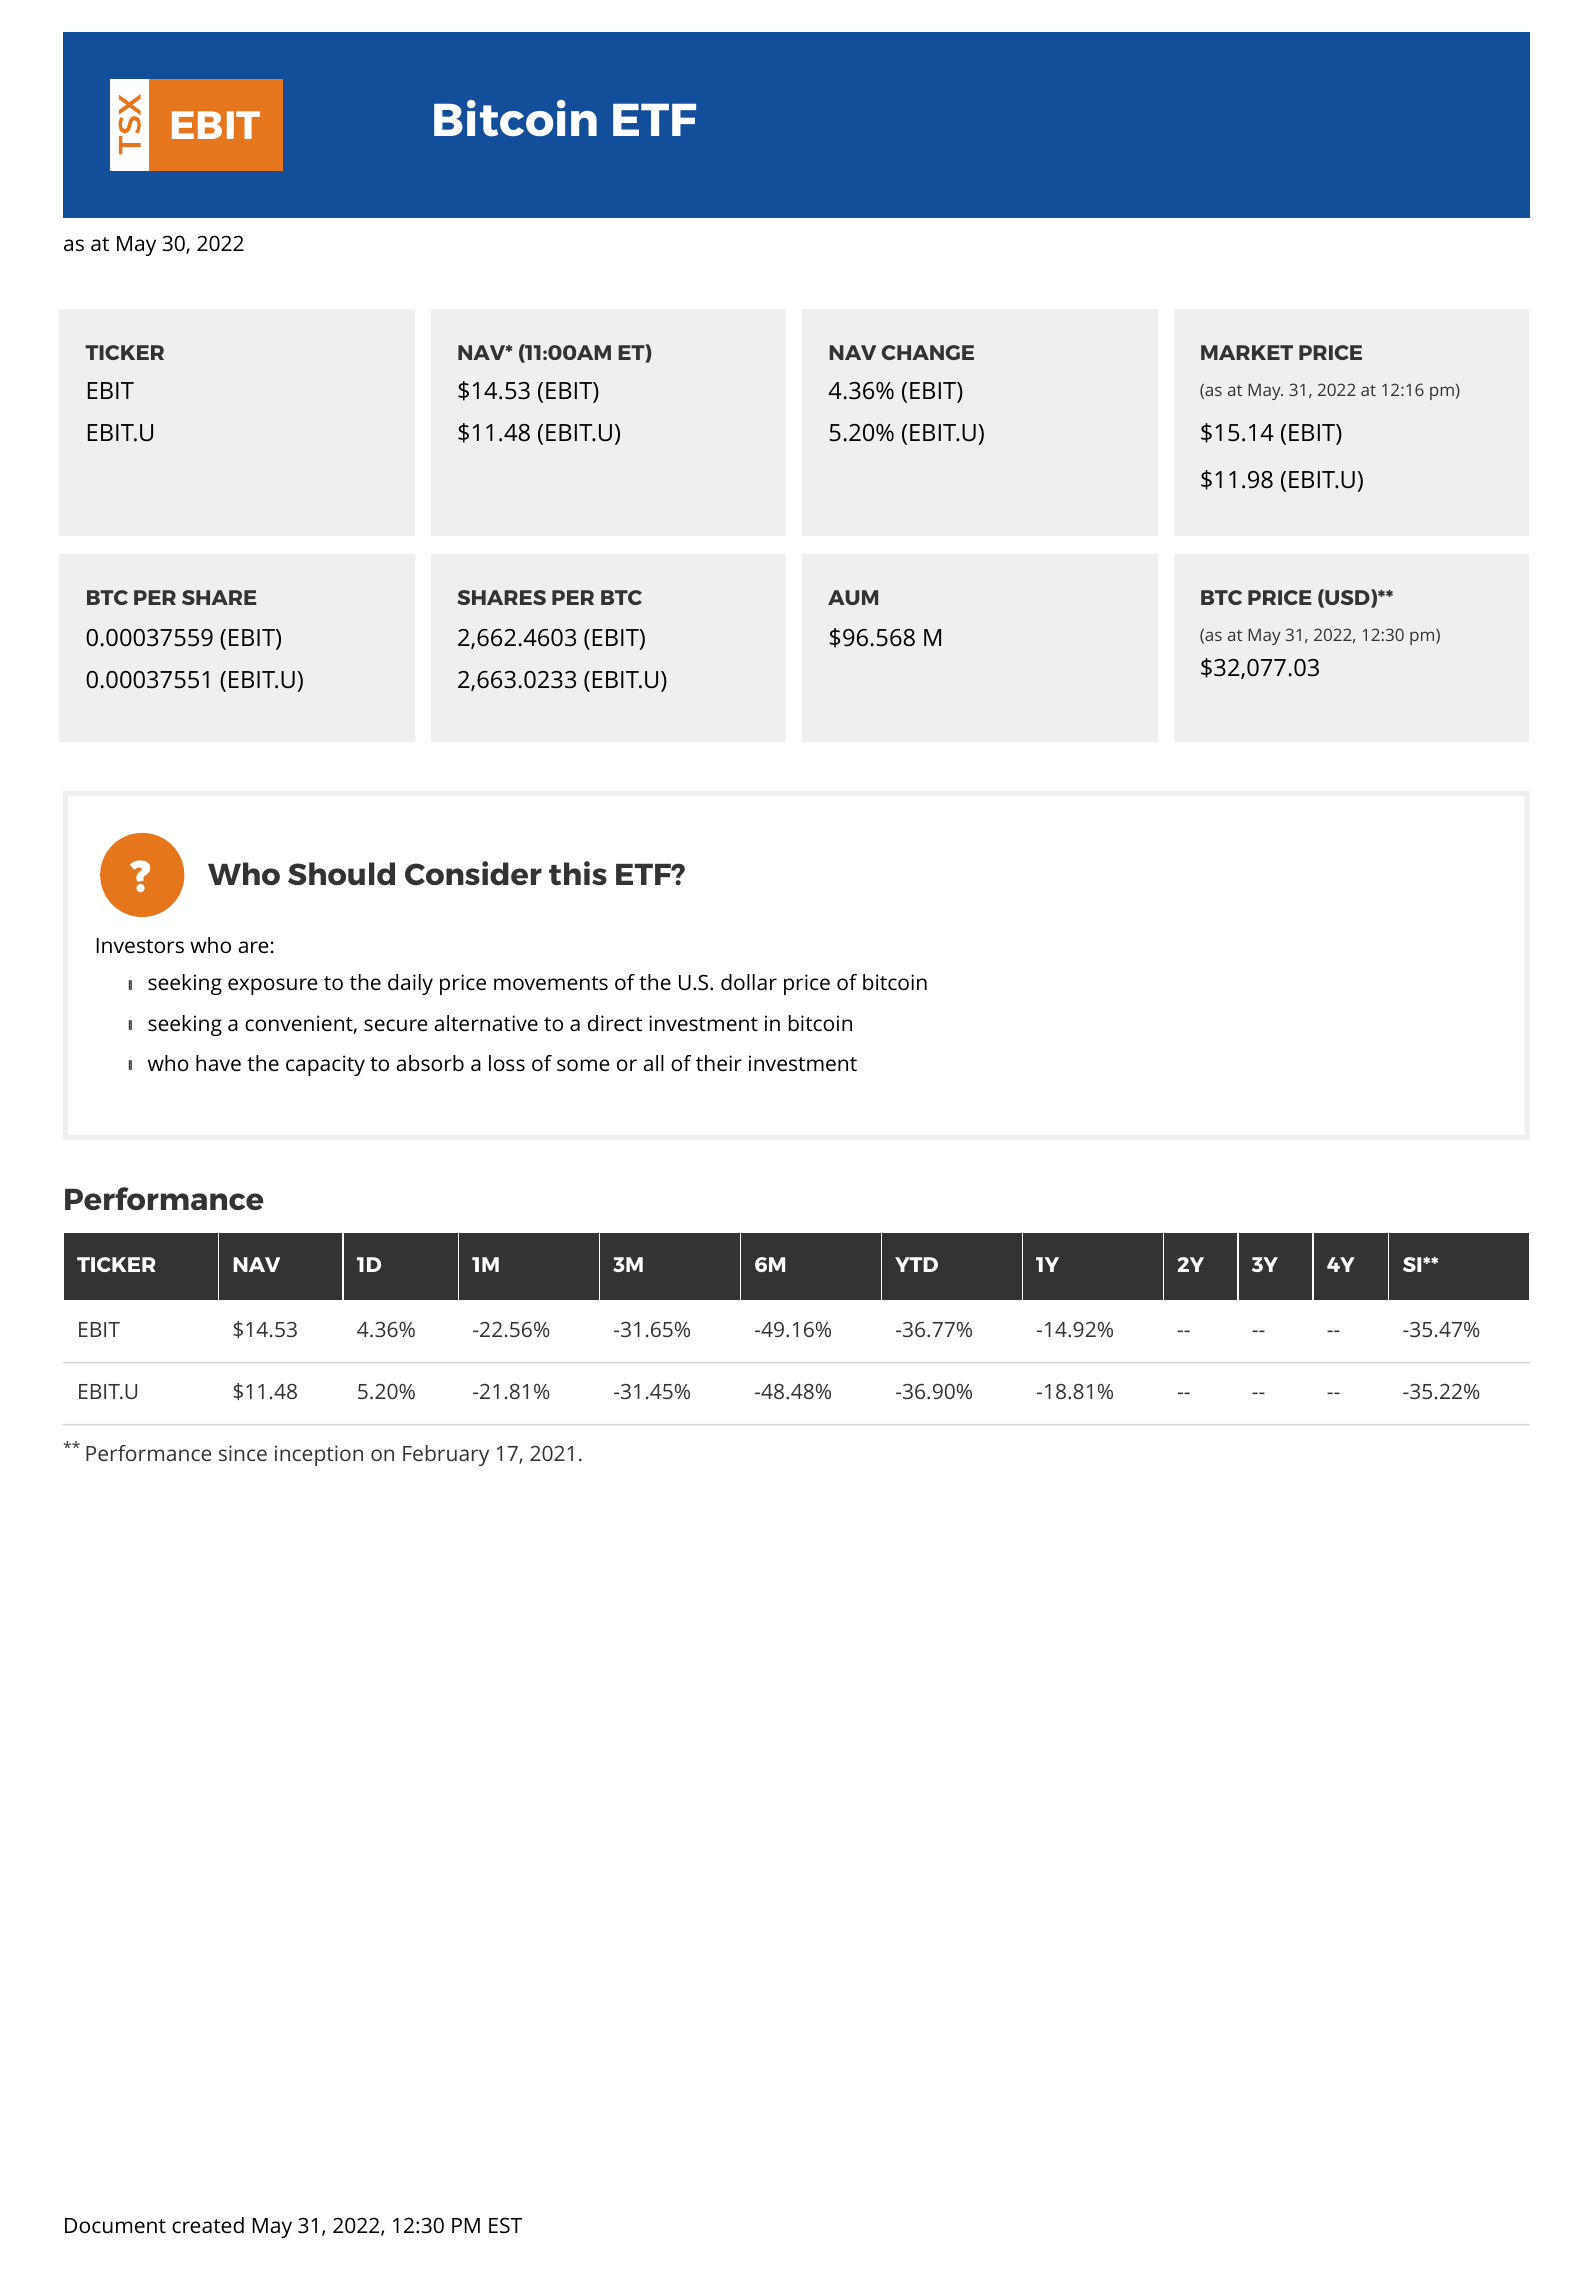  I want to click on Investors, so click(140, 945).
